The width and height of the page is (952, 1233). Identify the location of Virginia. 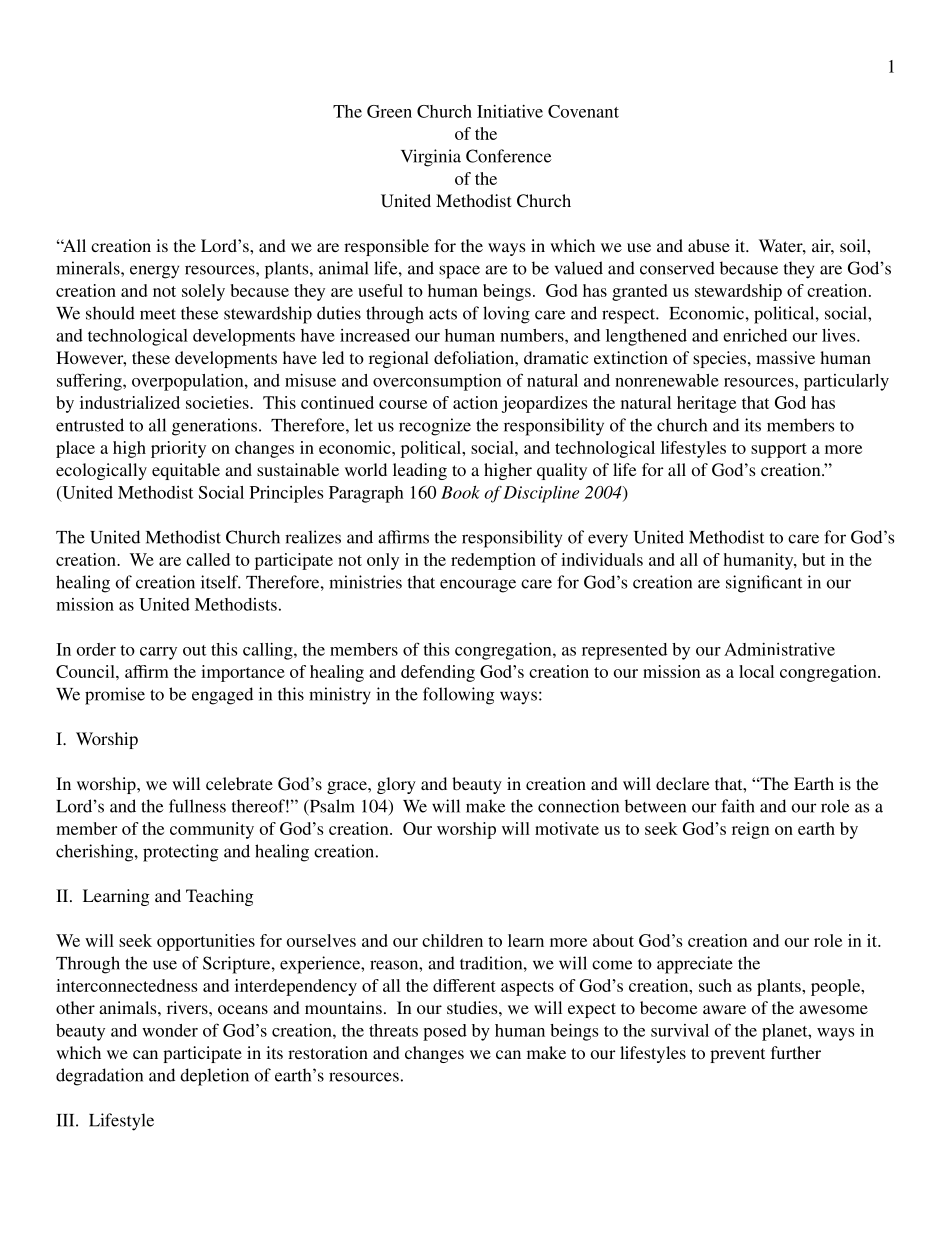
(431, 158).
